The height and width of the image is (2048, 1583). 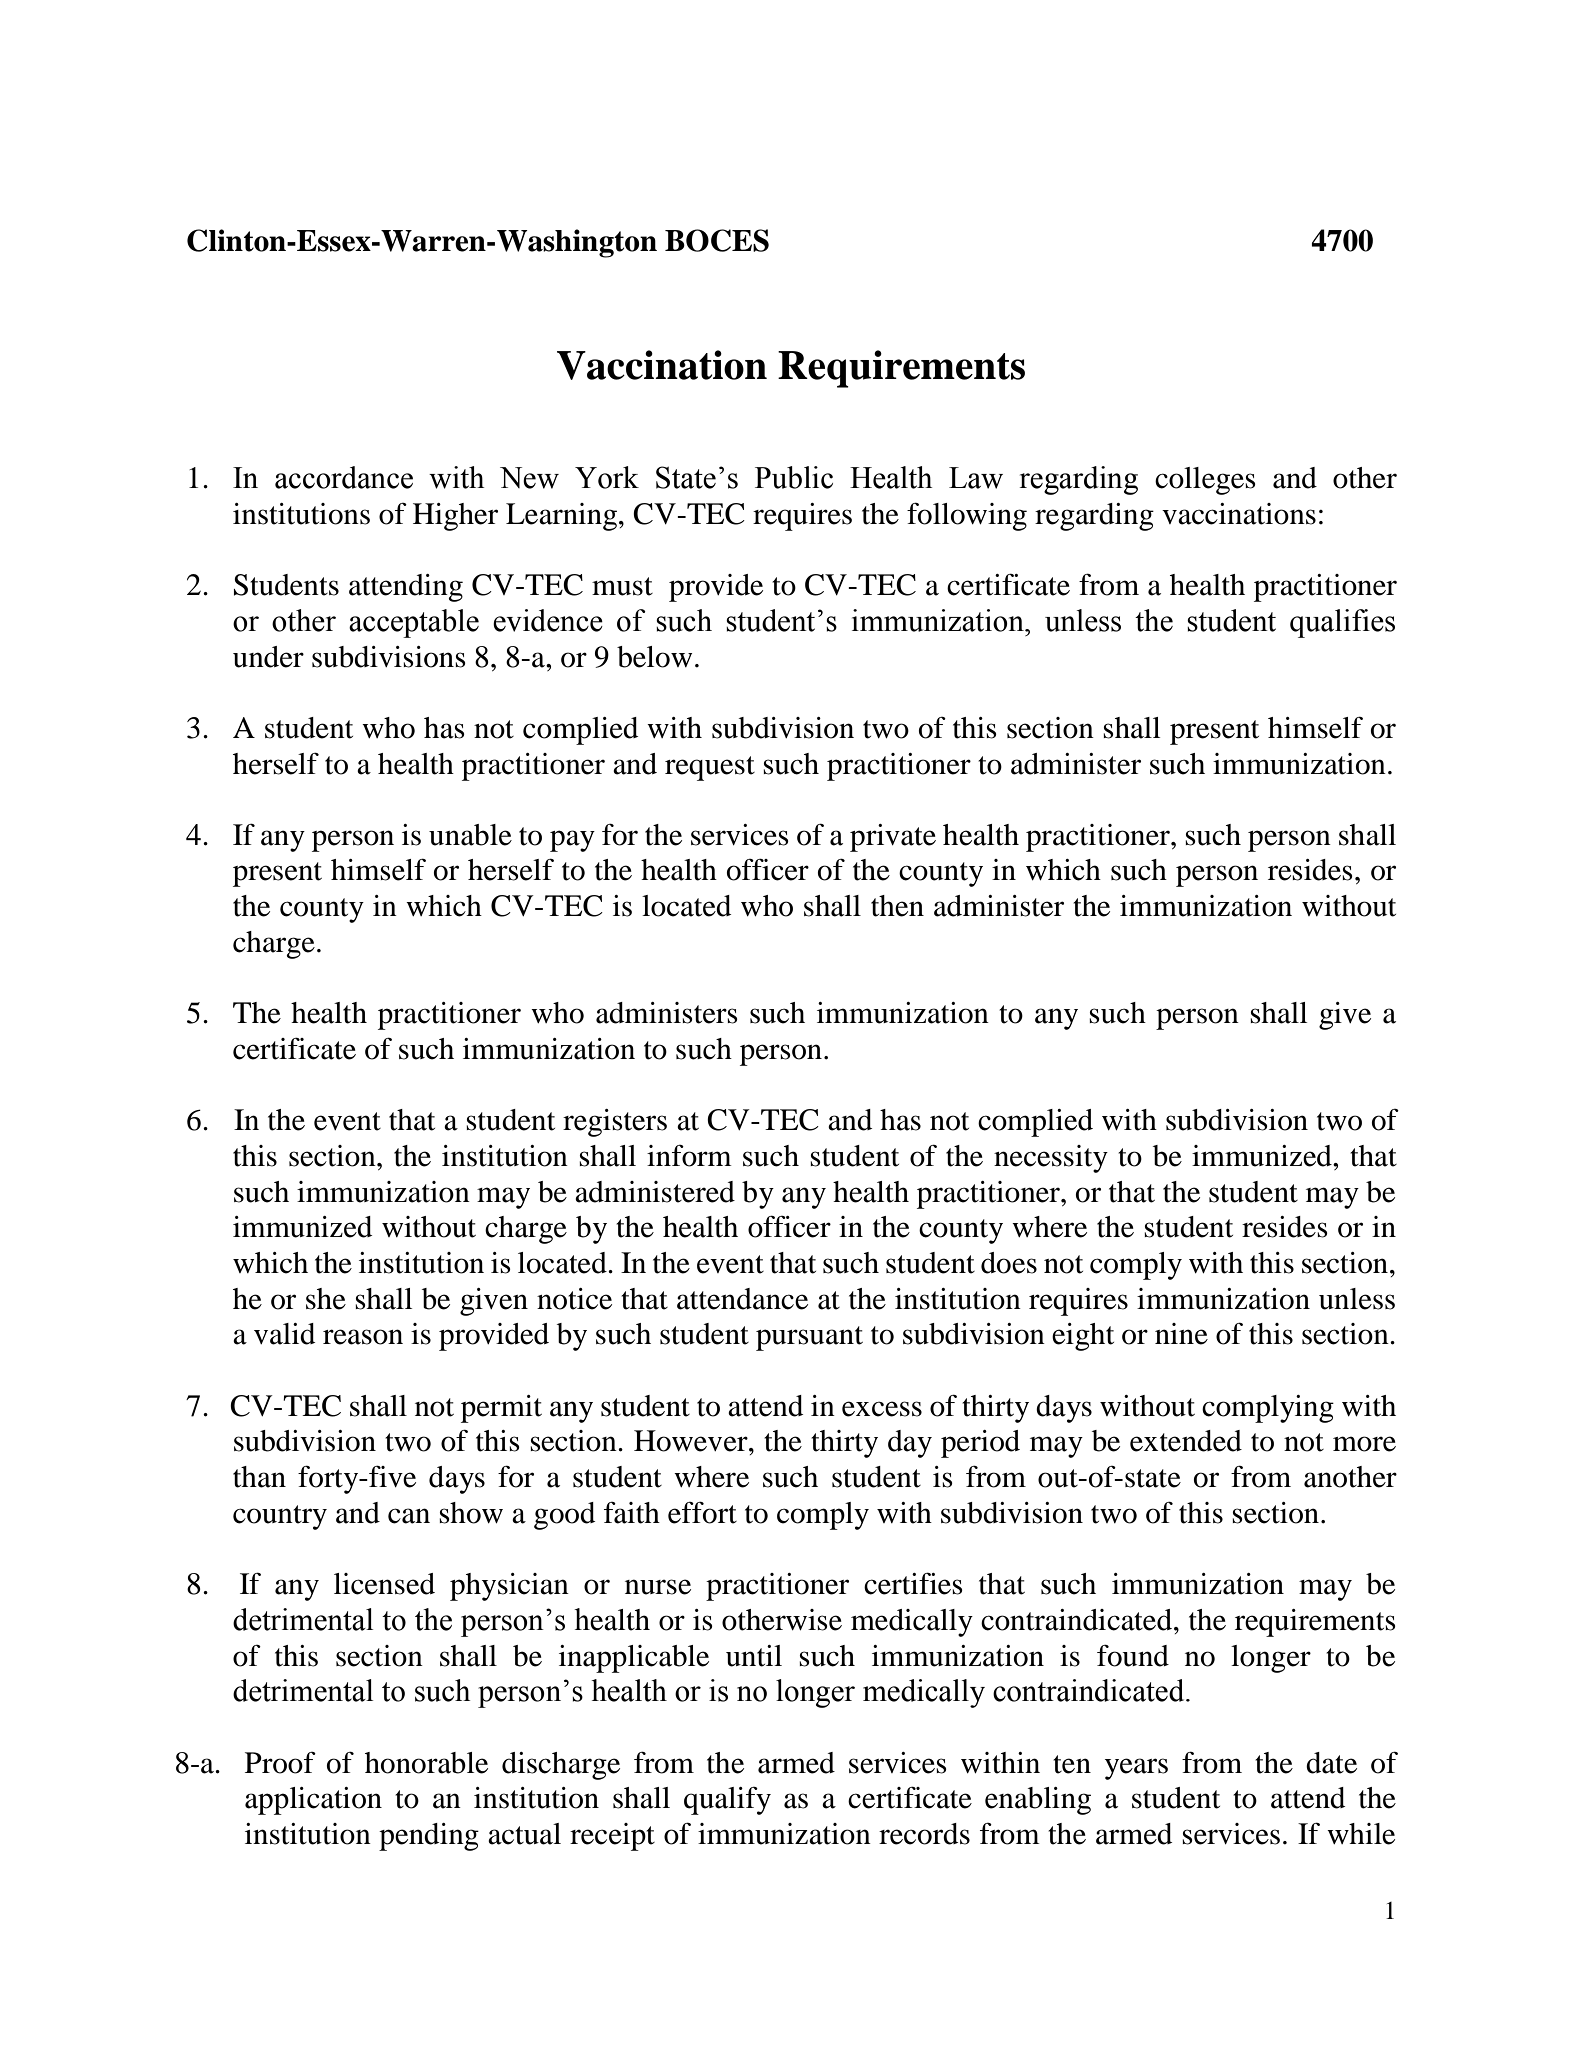 What do you see at coordinates (470, 835) in the image?
I see `unable` at bounding box center [470, 835].
